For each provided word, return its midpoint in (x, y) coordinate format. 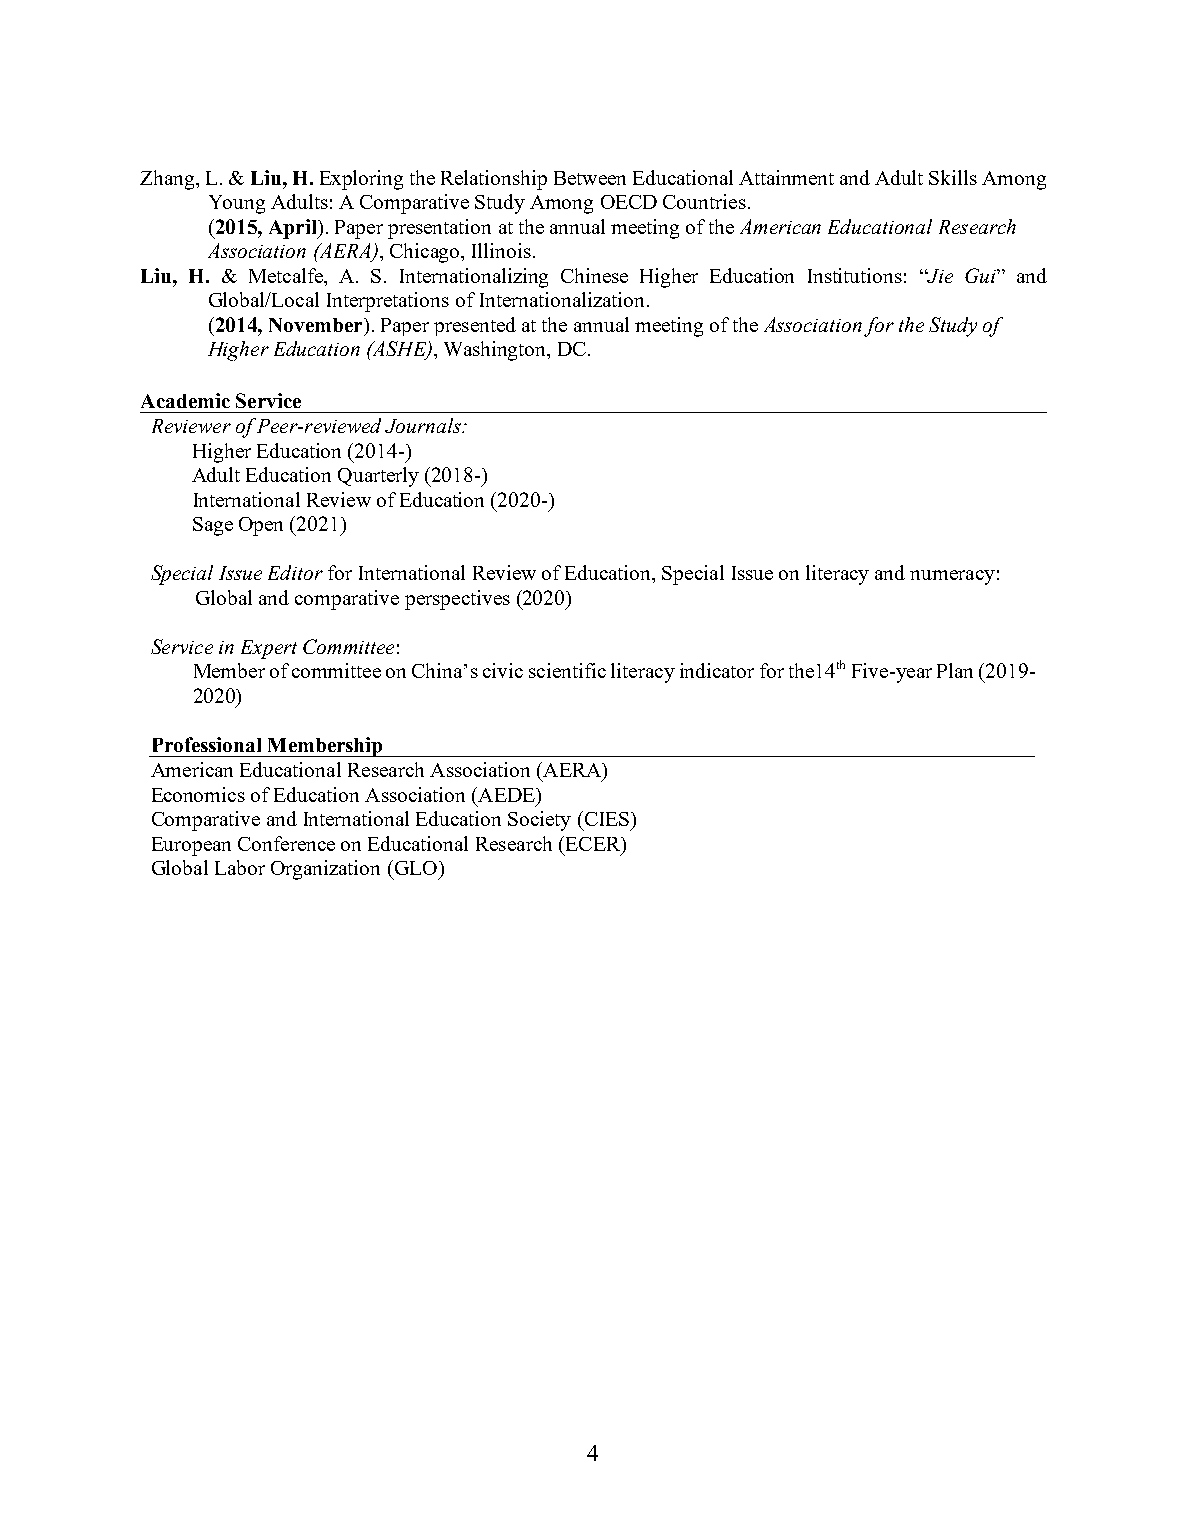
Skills (953, 177)
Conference (286, 843)
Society (539, 821)
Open (261, 526)
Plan (955, 670)
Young (237, 204)
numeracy (952, 577)
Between (590, 178)
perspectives (457, 600)
